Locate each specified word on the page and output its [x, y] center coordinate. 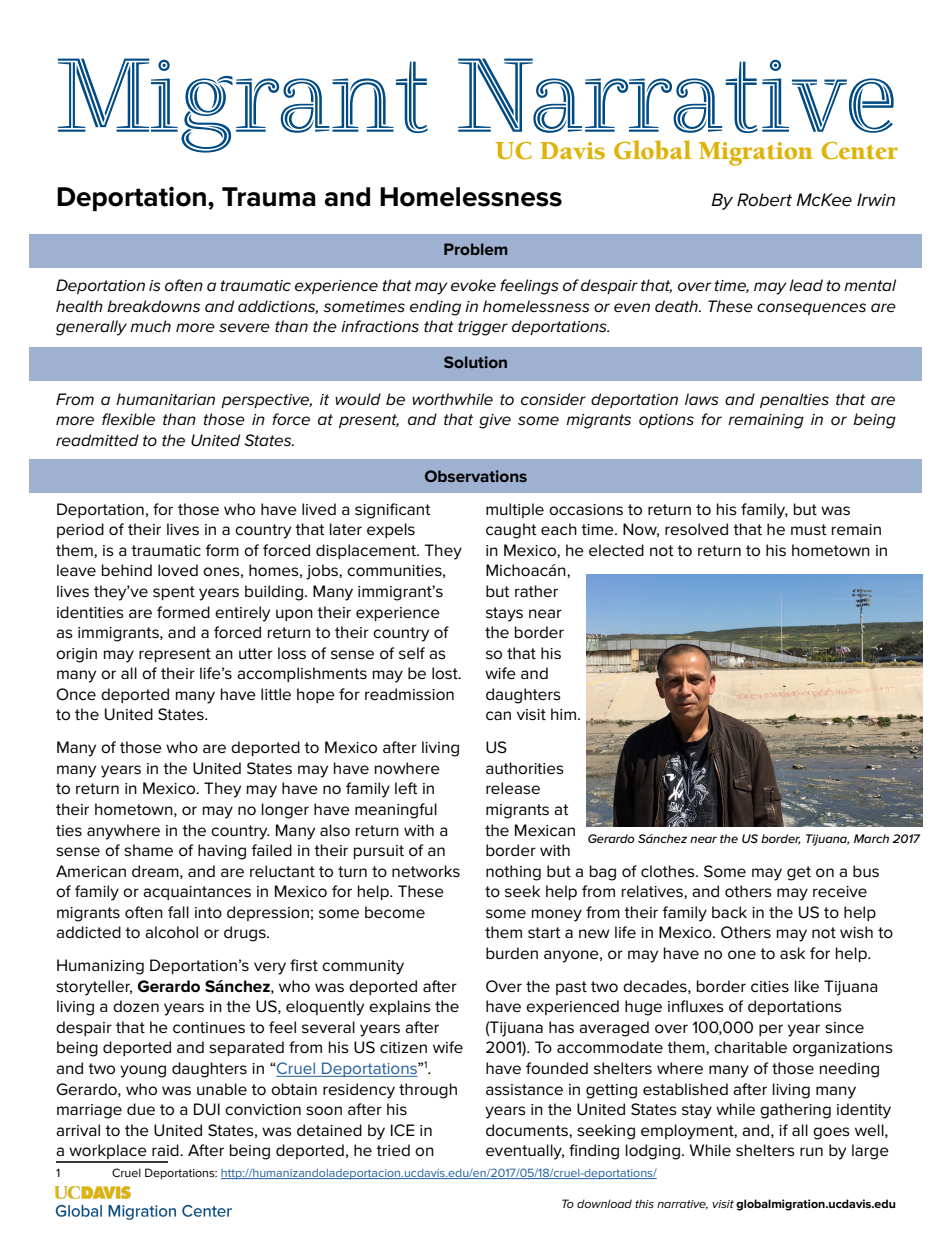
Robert [764, 200]
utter [256, 653]
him [563, 714]
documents [528, 1131]
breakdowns [153, 306]
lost [446, 673]
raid [166, 1150]
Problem [476, 249]
